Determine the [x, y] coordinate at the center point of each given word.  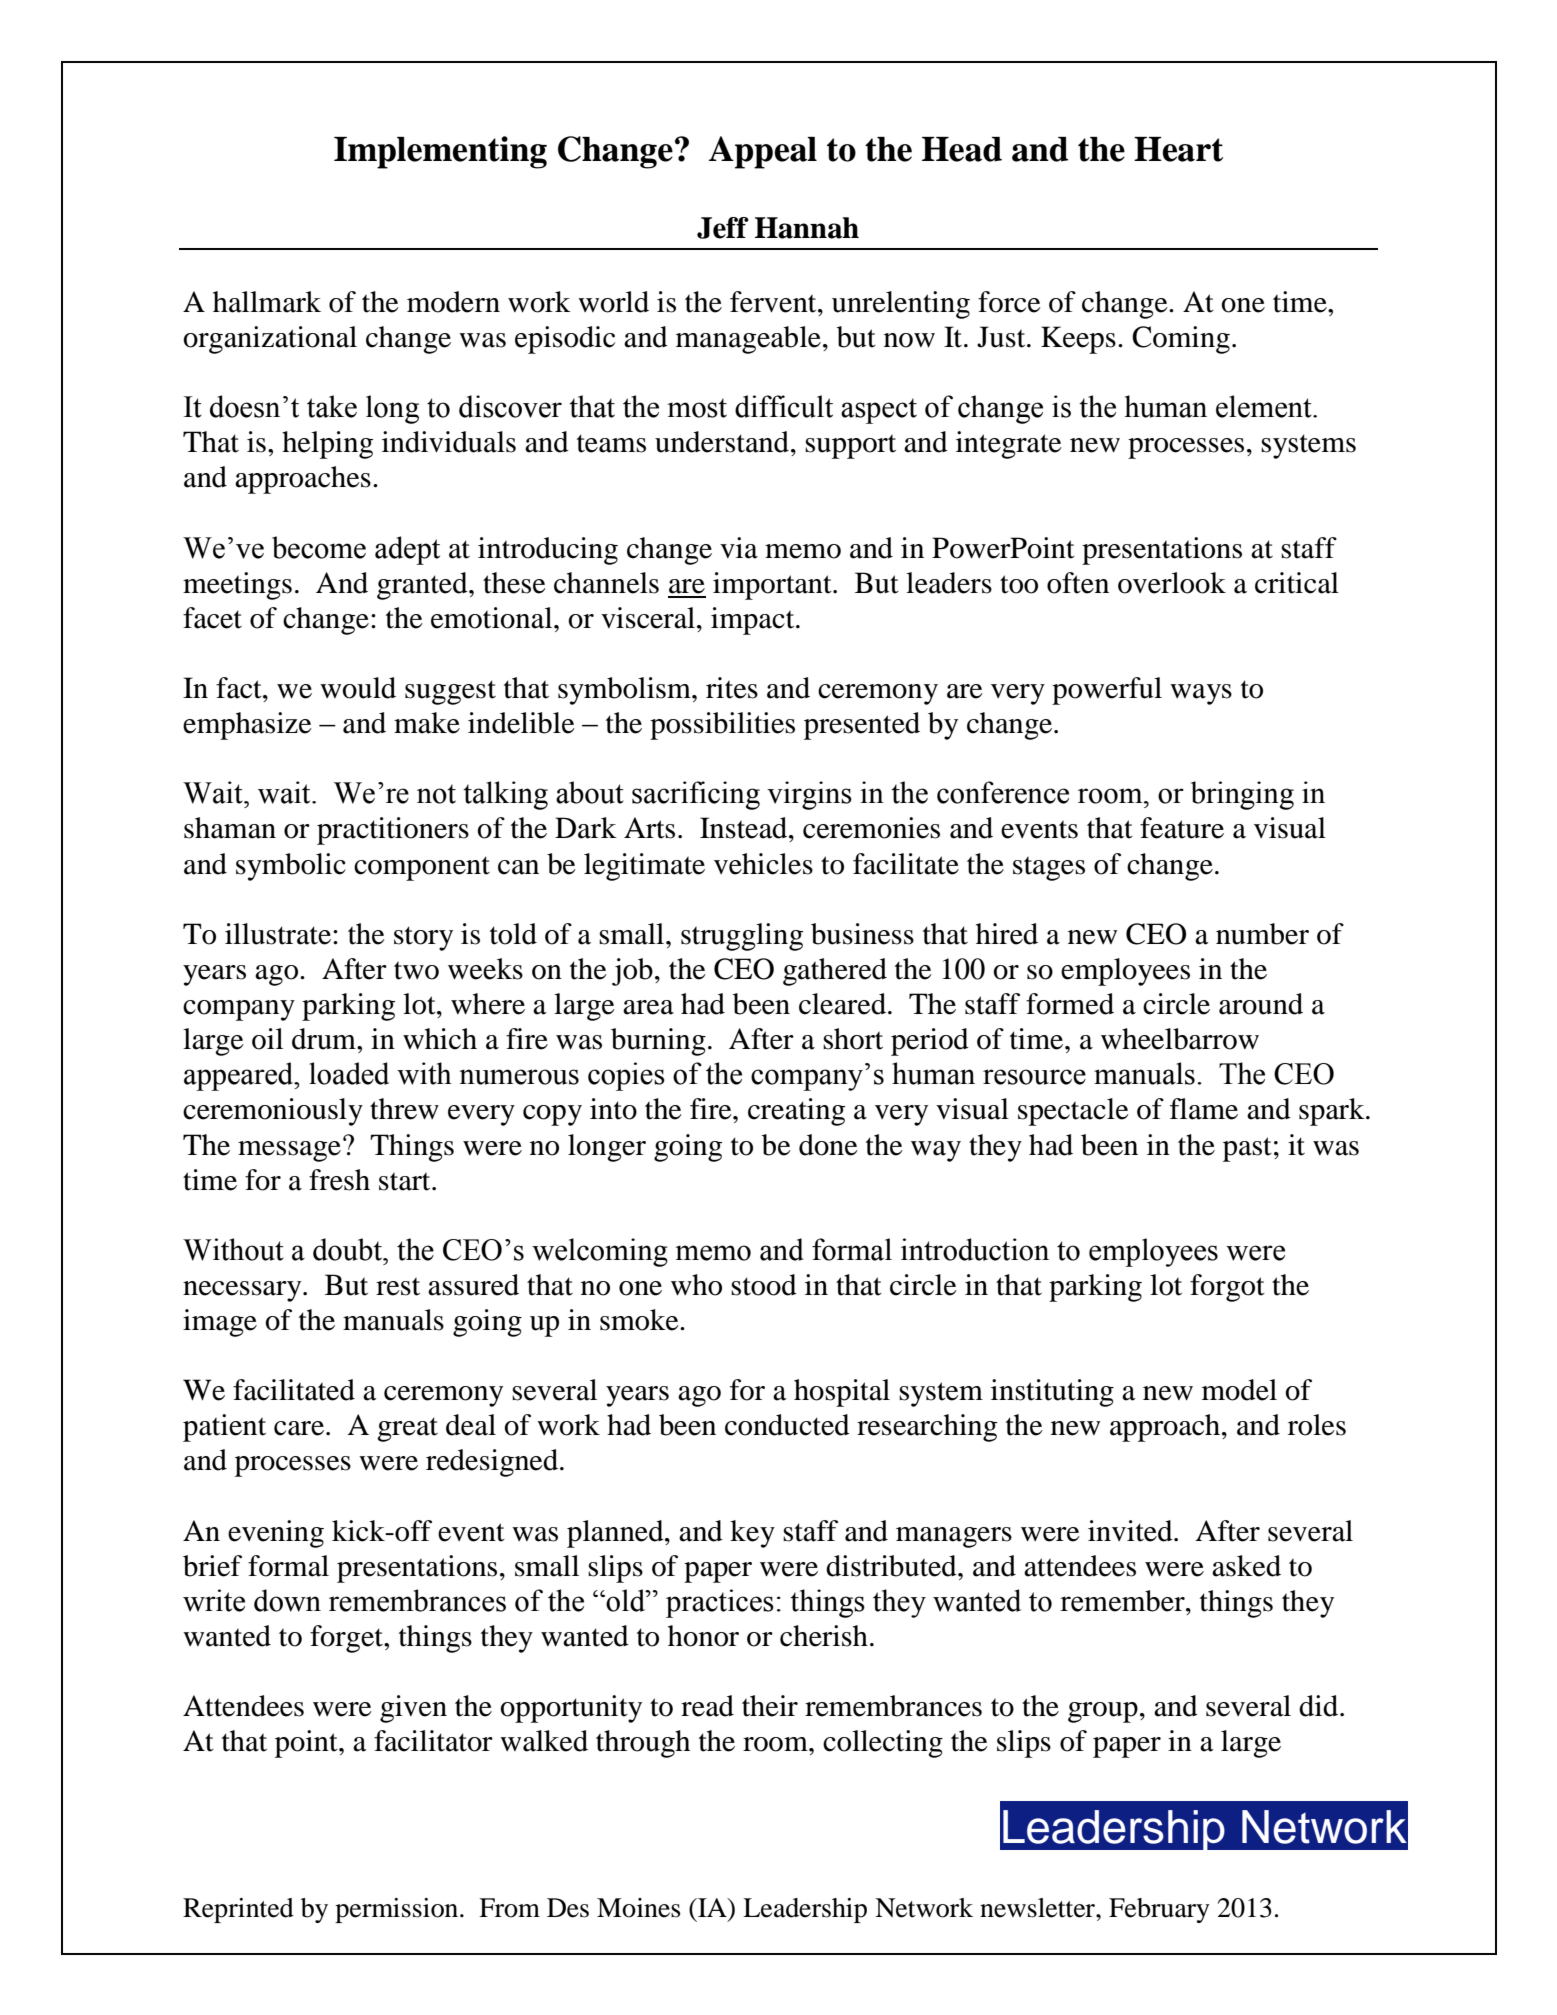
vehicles [763, 864]
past [1247, 1149]
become [319, 547]
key [752, 1534]
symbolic [291, 867]
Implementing [440, 152]
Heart [1178, 149]
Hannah [807, 228]
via [739, 548]
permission [398, 1910]
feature [1182, 828]
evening [276, 1534]
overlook [1172, 583]
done [828, 1145]
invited [1131, 1531]
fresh [339, 1180]
